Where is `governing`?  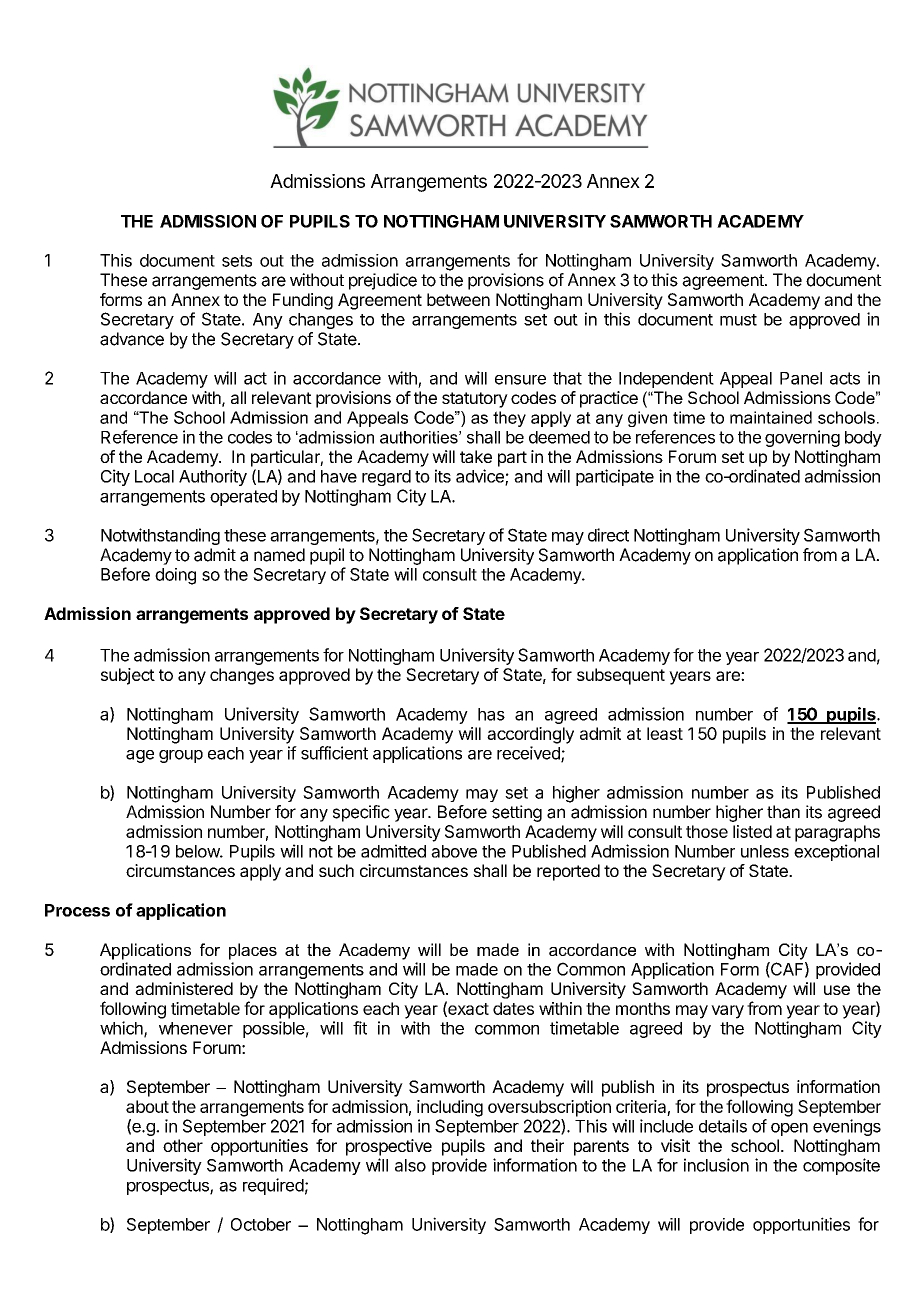
governing is located at coordinates (802, 438).
